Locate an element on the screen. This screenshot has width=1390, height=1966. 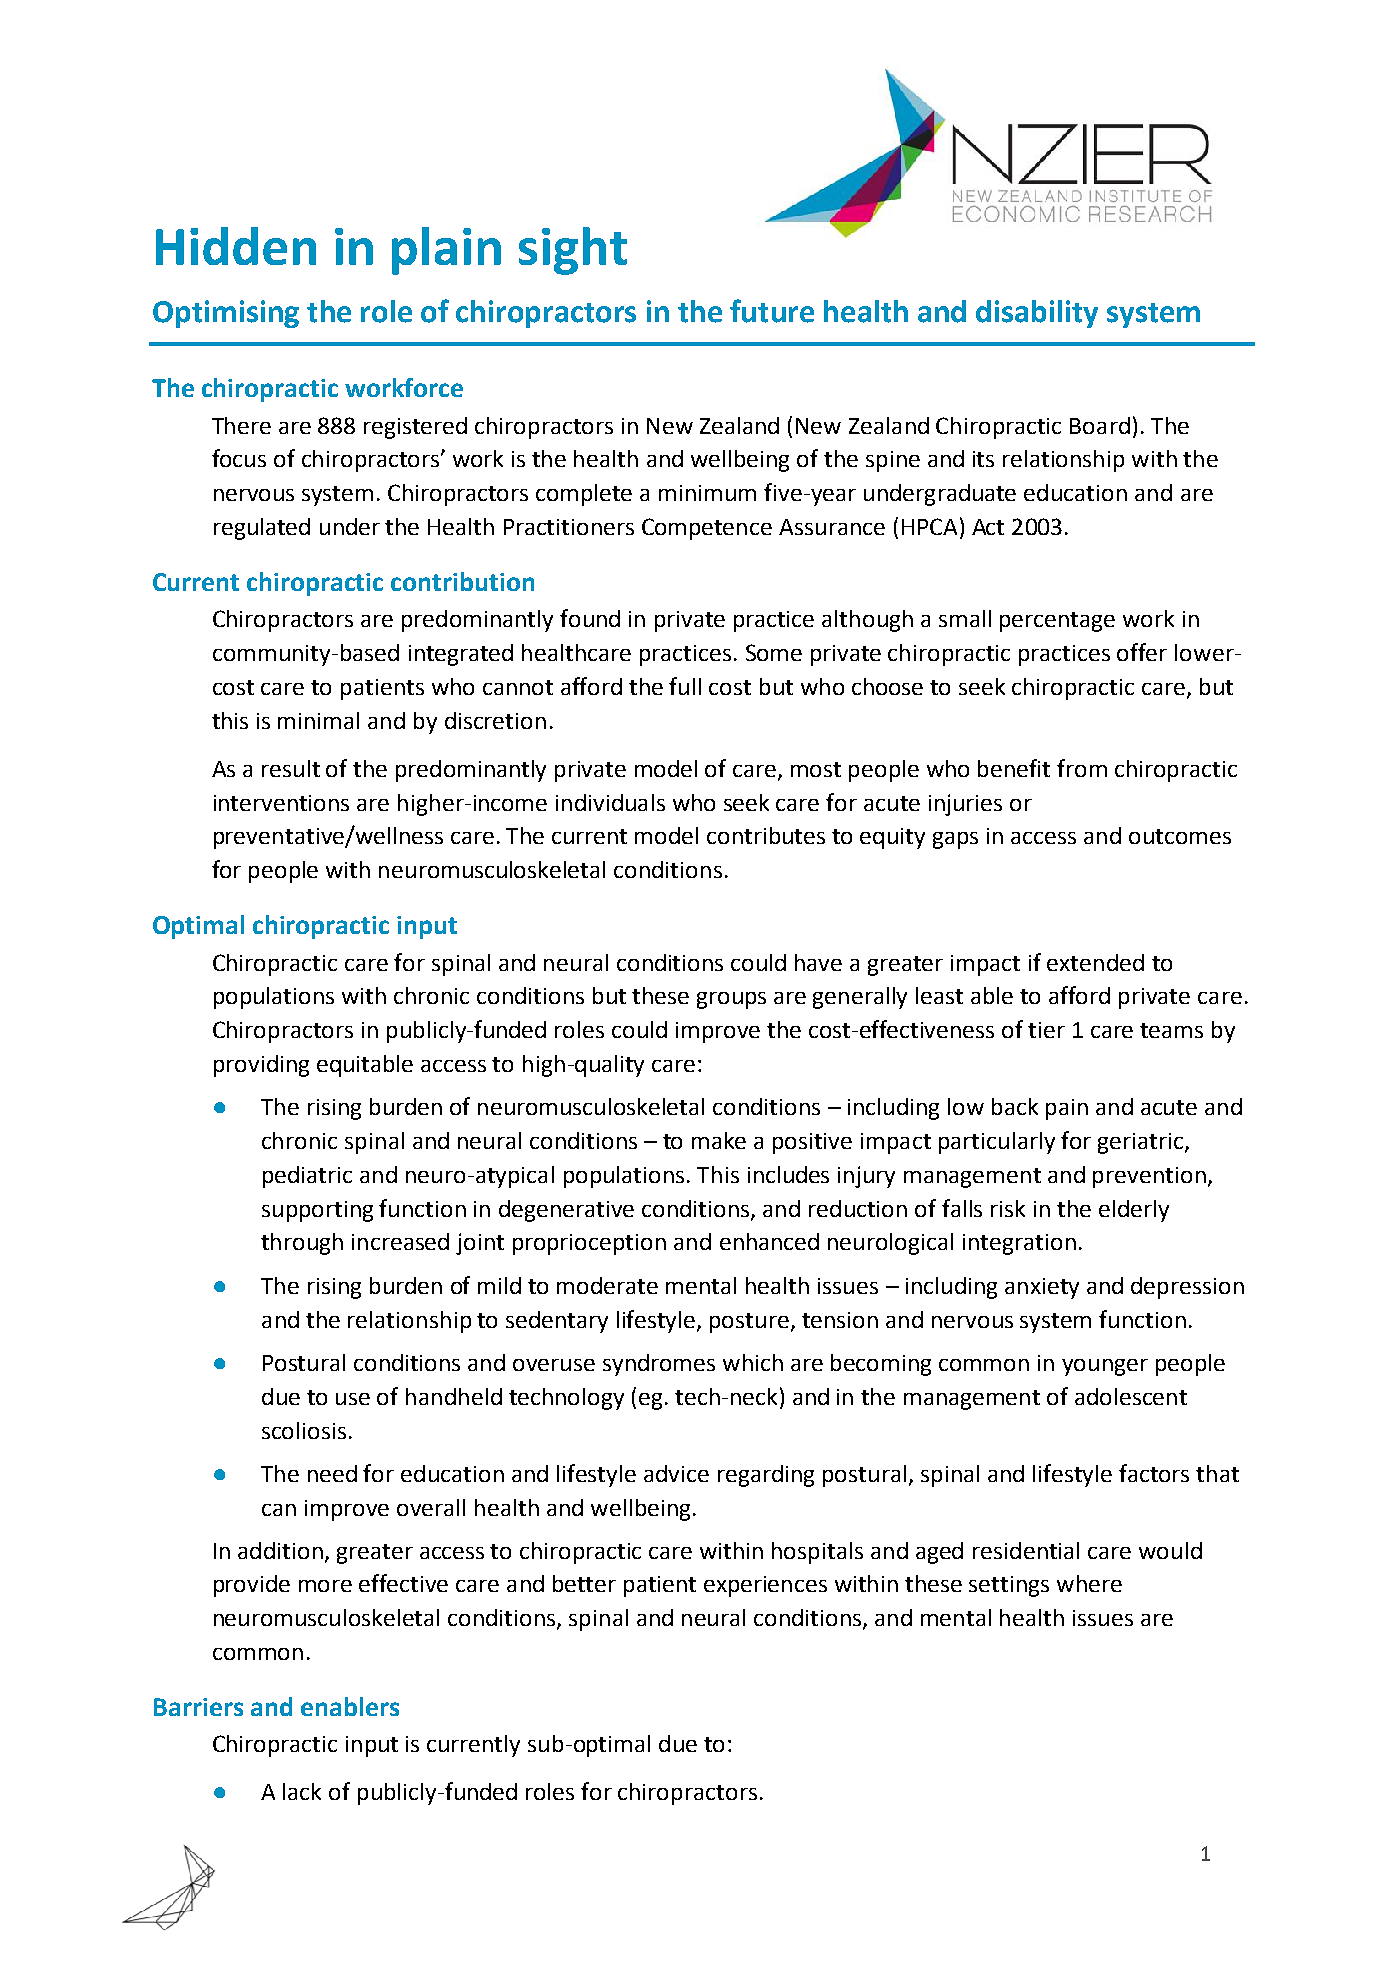
disability is located at coordinates (1037, 314).
